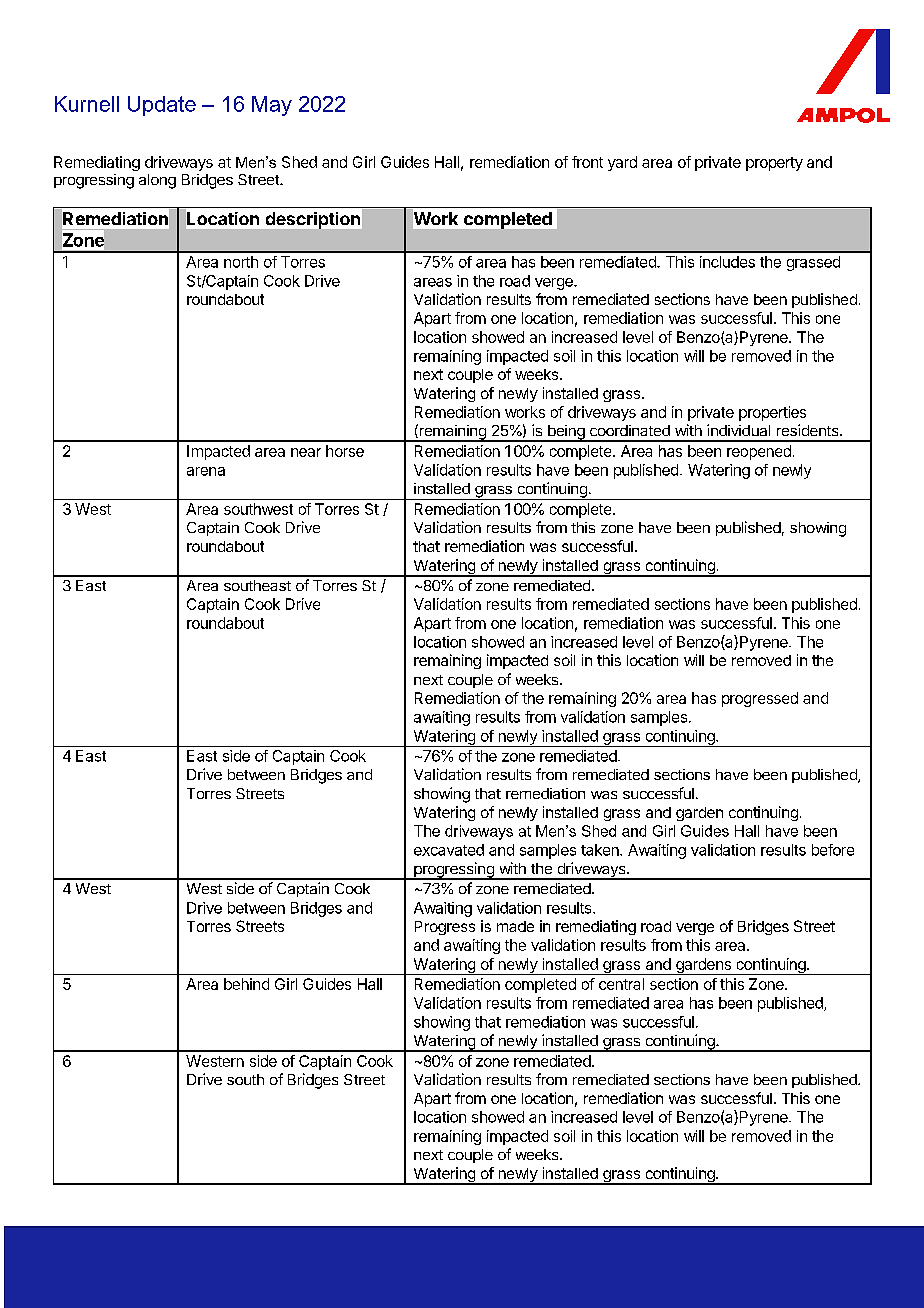  I want to click on excavated, so click(449, 850).
